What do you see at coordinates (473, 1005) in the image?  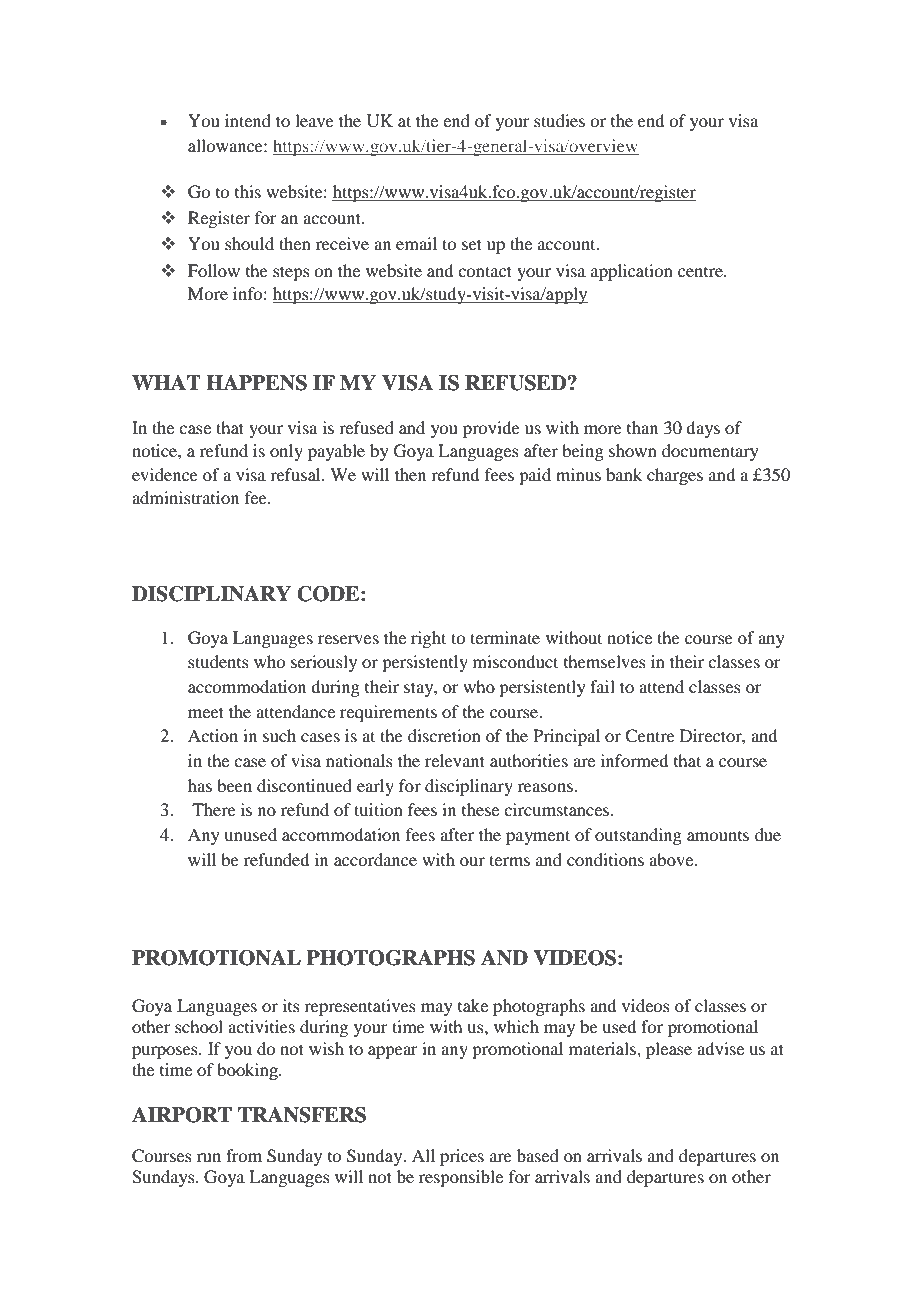 I see `take` at bounding box center [473, 1005].
